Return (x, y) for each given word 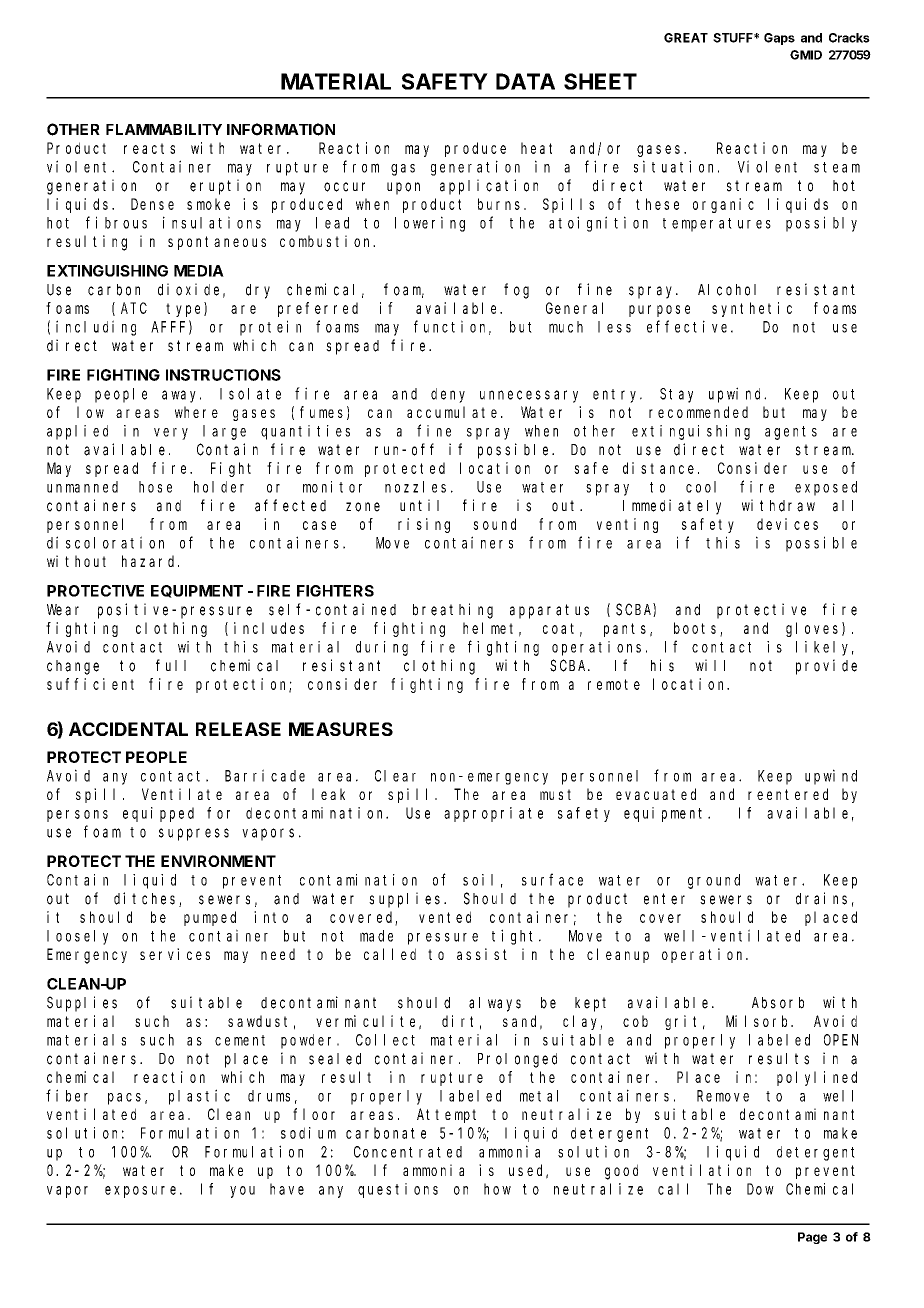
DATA (525, 81)
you (242, 1192)
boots (697, 629)
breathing (453, 611)
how (497, 1189)
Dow (760, 1189)
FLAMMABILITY (164, 129)
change (73, 667)
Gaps (779, 39)
